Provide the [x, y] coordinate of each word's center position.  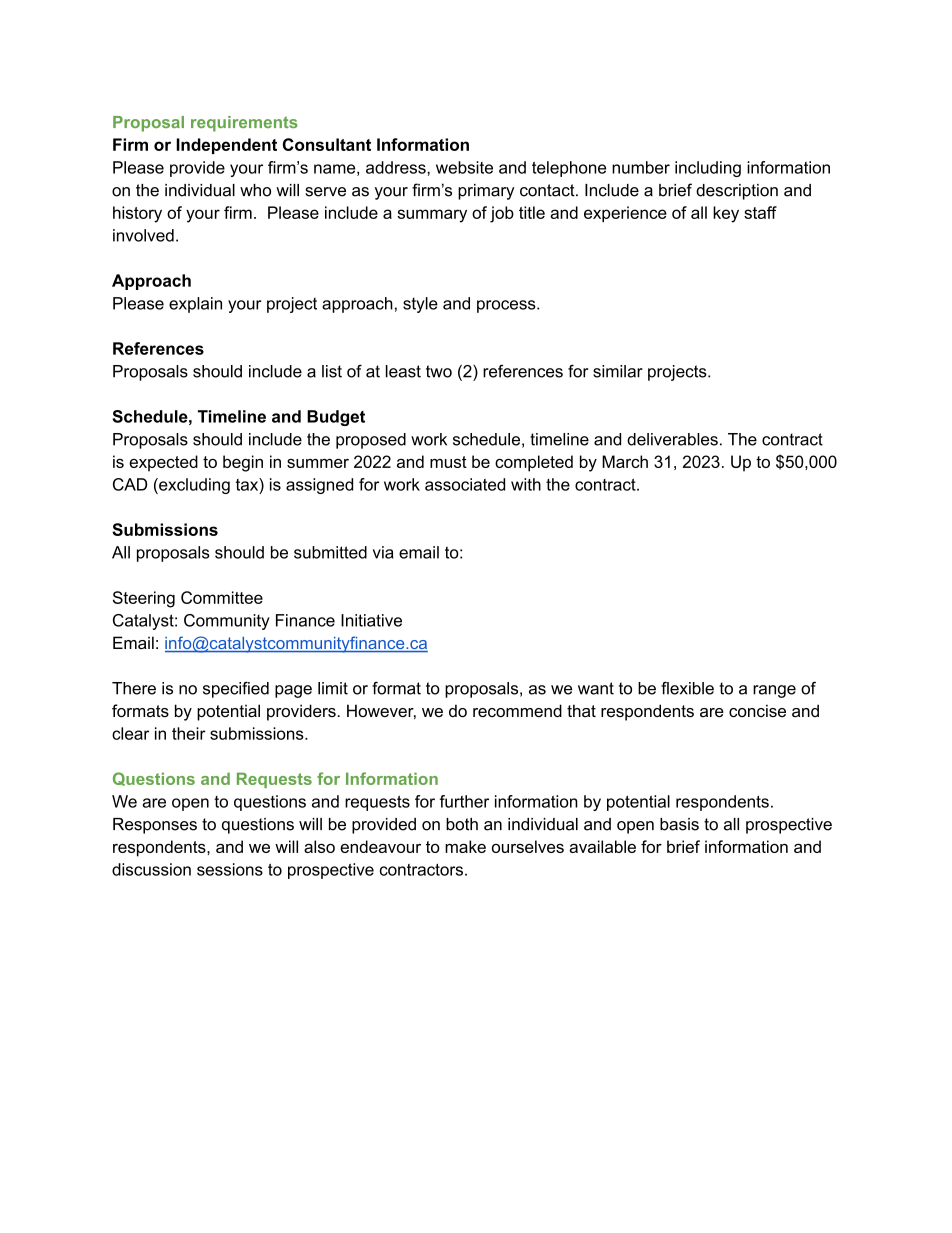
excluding [193, 486]
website [464, 167]
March [625, 461]
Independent [226, 146]
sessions [230, 869]
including [708, 169]
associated [465, 484]
